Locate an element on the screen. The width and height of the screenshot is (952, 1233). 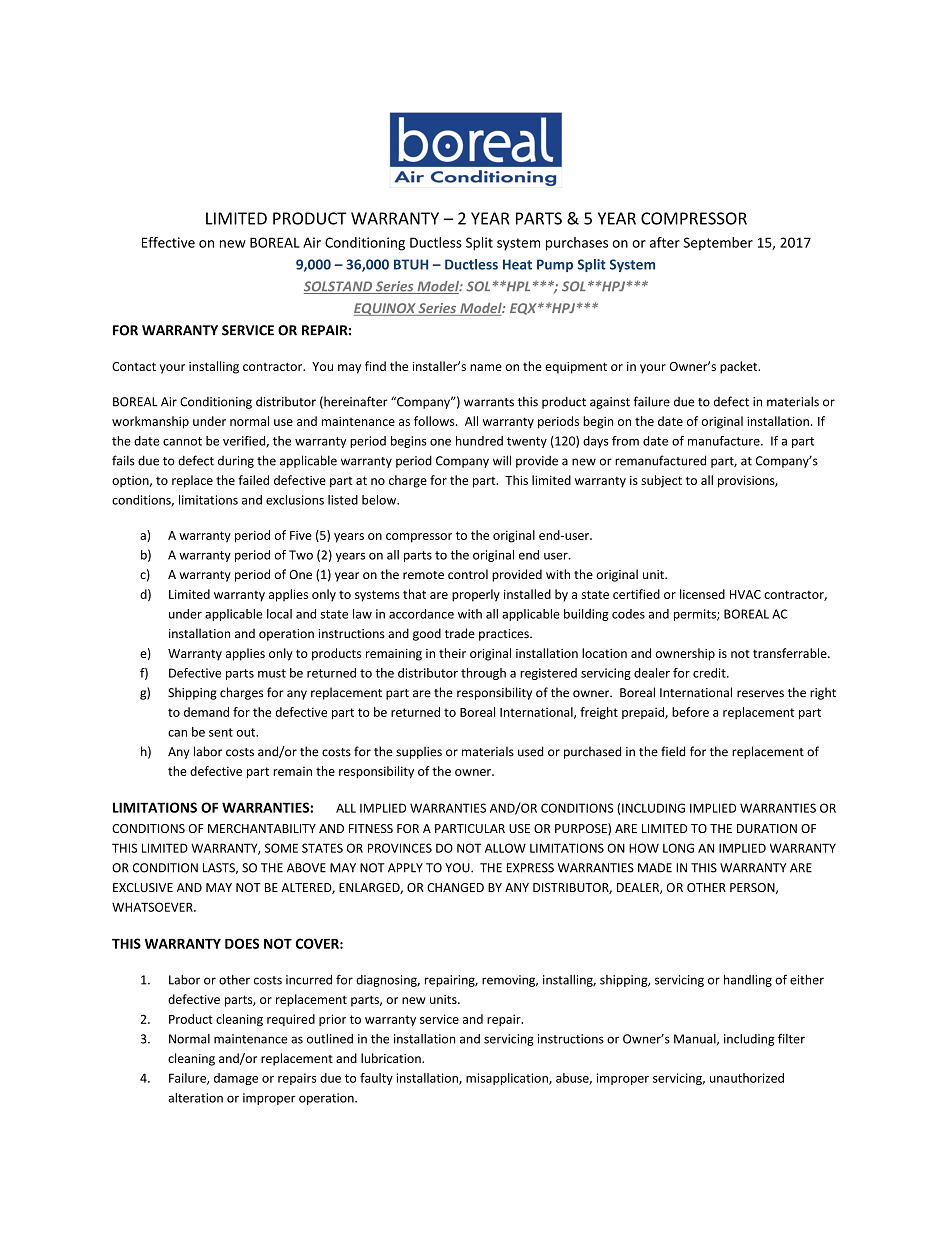
Effective is located at coordinates (168, 242).
